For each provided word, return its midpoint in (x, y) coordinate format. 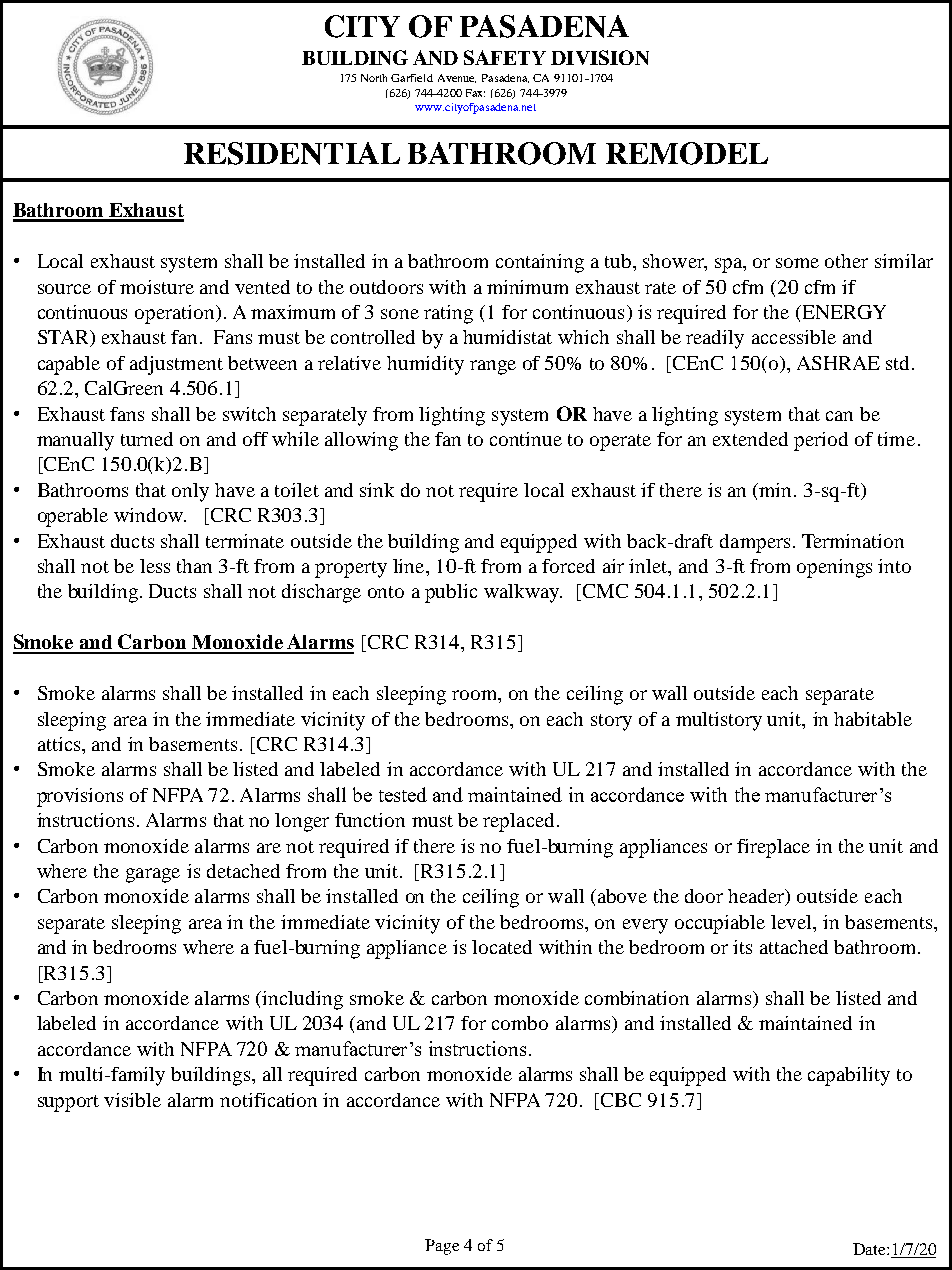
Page (442, 1247)
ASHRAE (838, 363)
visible (132, 1100)
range (493, 367)
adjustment (176, 365)
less (155, 566)
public (451, 593)
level (793, 923)
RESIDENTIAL (292, 153)
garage (153, 875)
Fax (475, 93)
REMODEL (687, 153)
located (502, 947)
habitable (873, 719)
